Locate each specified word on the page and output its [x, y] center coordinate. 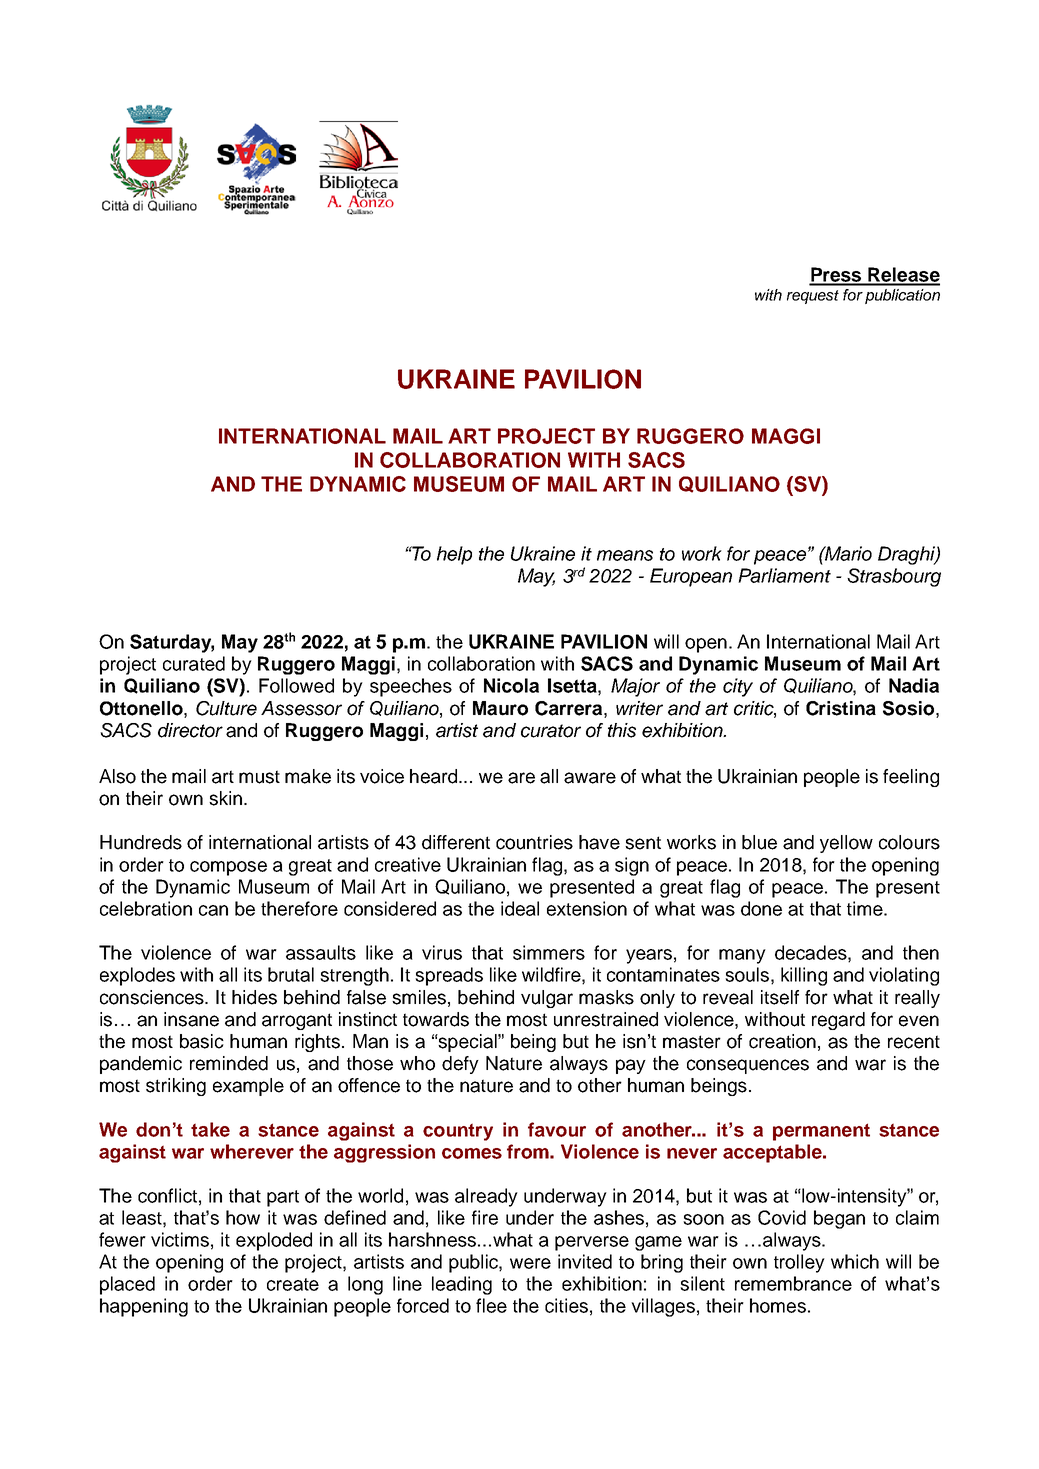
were [530, 1263]
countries [534, 842]
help [454, 555]
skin [225, 798]
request [813, 297]
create [293, 1284]
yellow [846, 844]
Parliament [784, 575]
